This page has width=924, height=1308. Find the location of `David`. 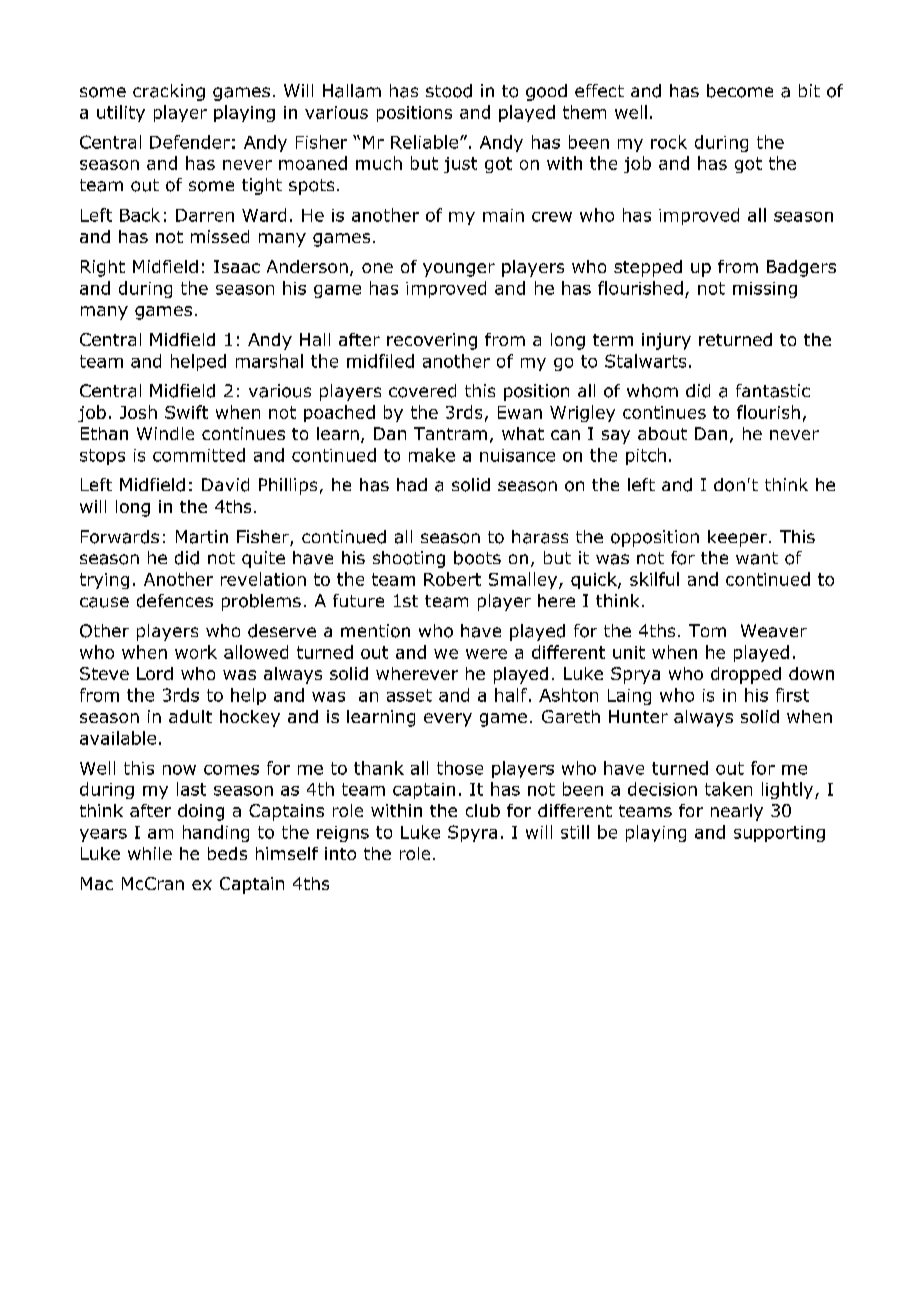

David is located at coordinates (225, 485).
